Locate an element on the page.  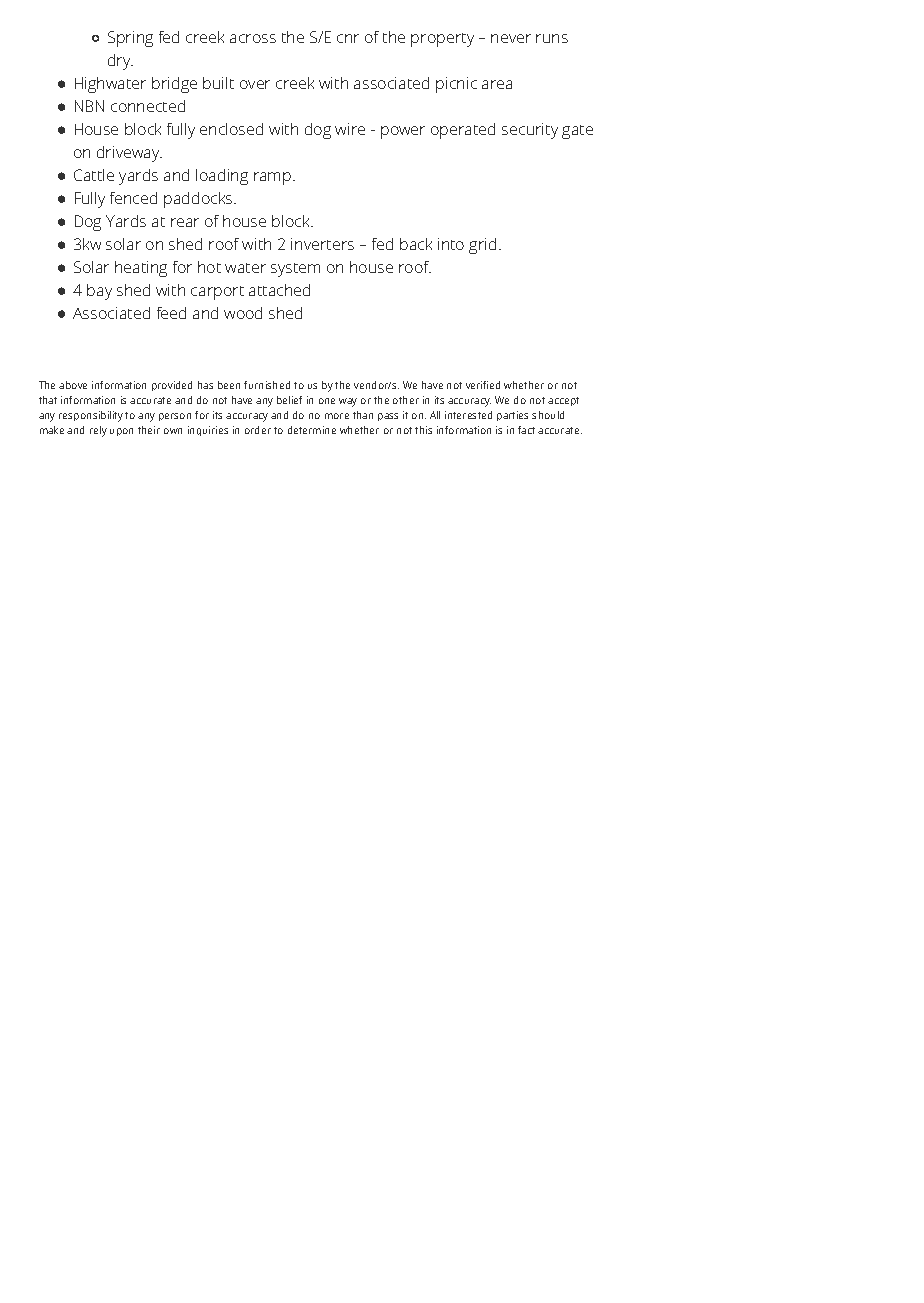
dry is located at coordinates (120, 62).
